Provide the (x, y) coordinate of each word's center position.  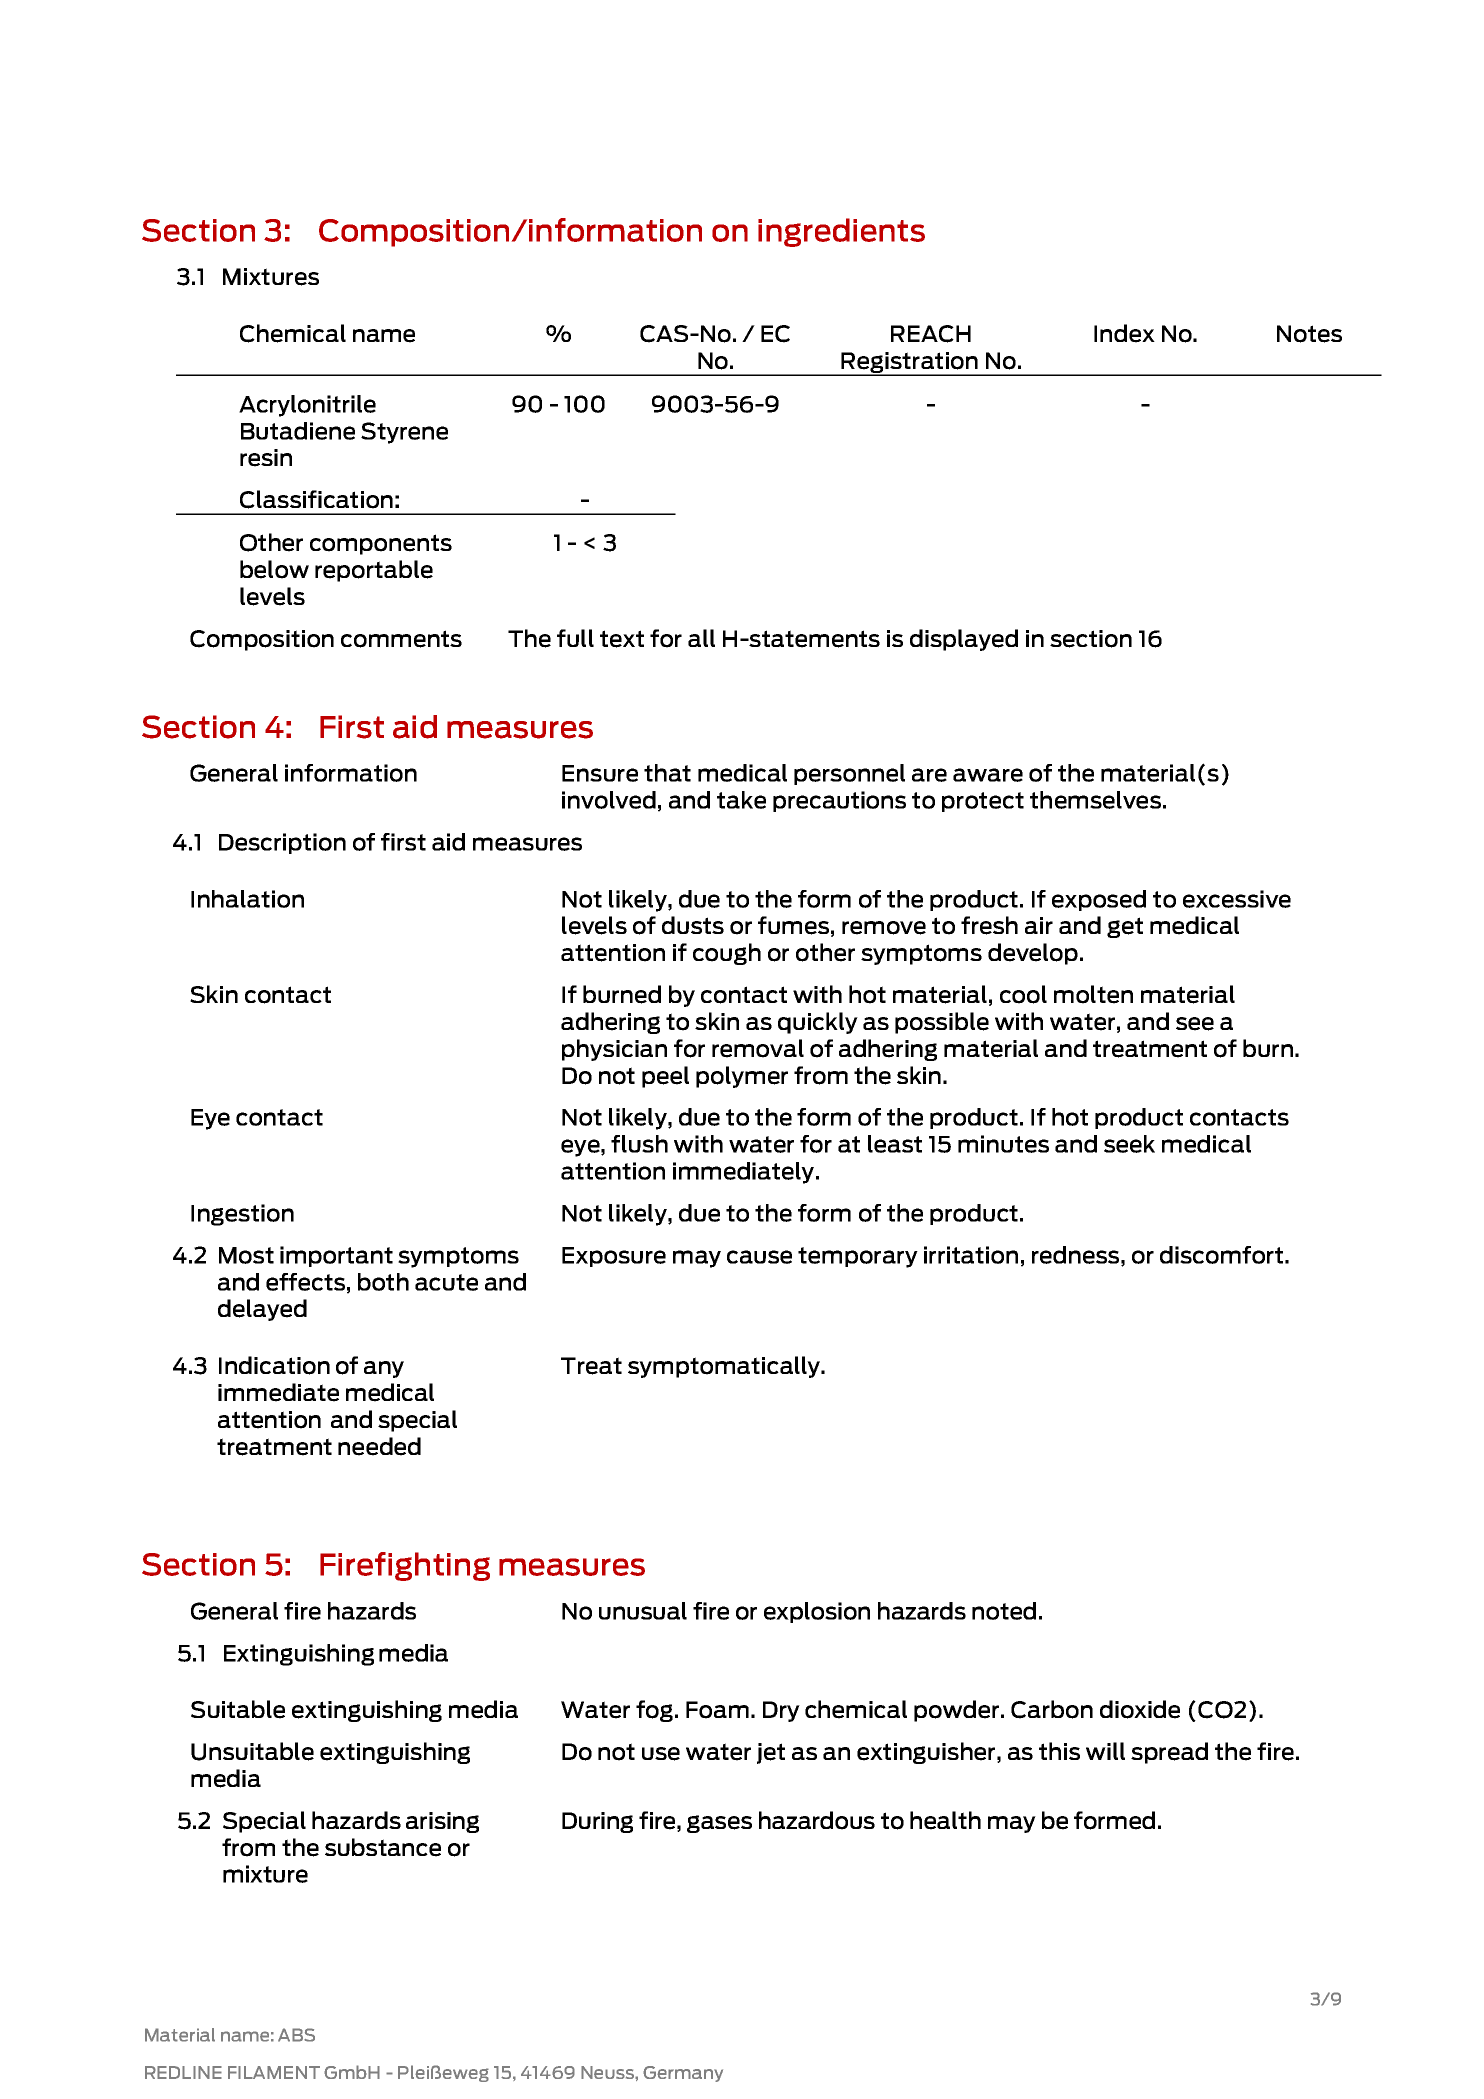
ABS (296, 2035)
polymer (742, 1077)
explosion (817, 1612)
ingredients (841, 232)
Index (1124, 333)
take (741, 800)
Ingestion (242, 1215)
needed (379, 1446)
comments (401, 639)
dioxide (1140, 1709)
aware (988, 775)
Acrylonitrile (307, 406)
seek (1129, 1144)
